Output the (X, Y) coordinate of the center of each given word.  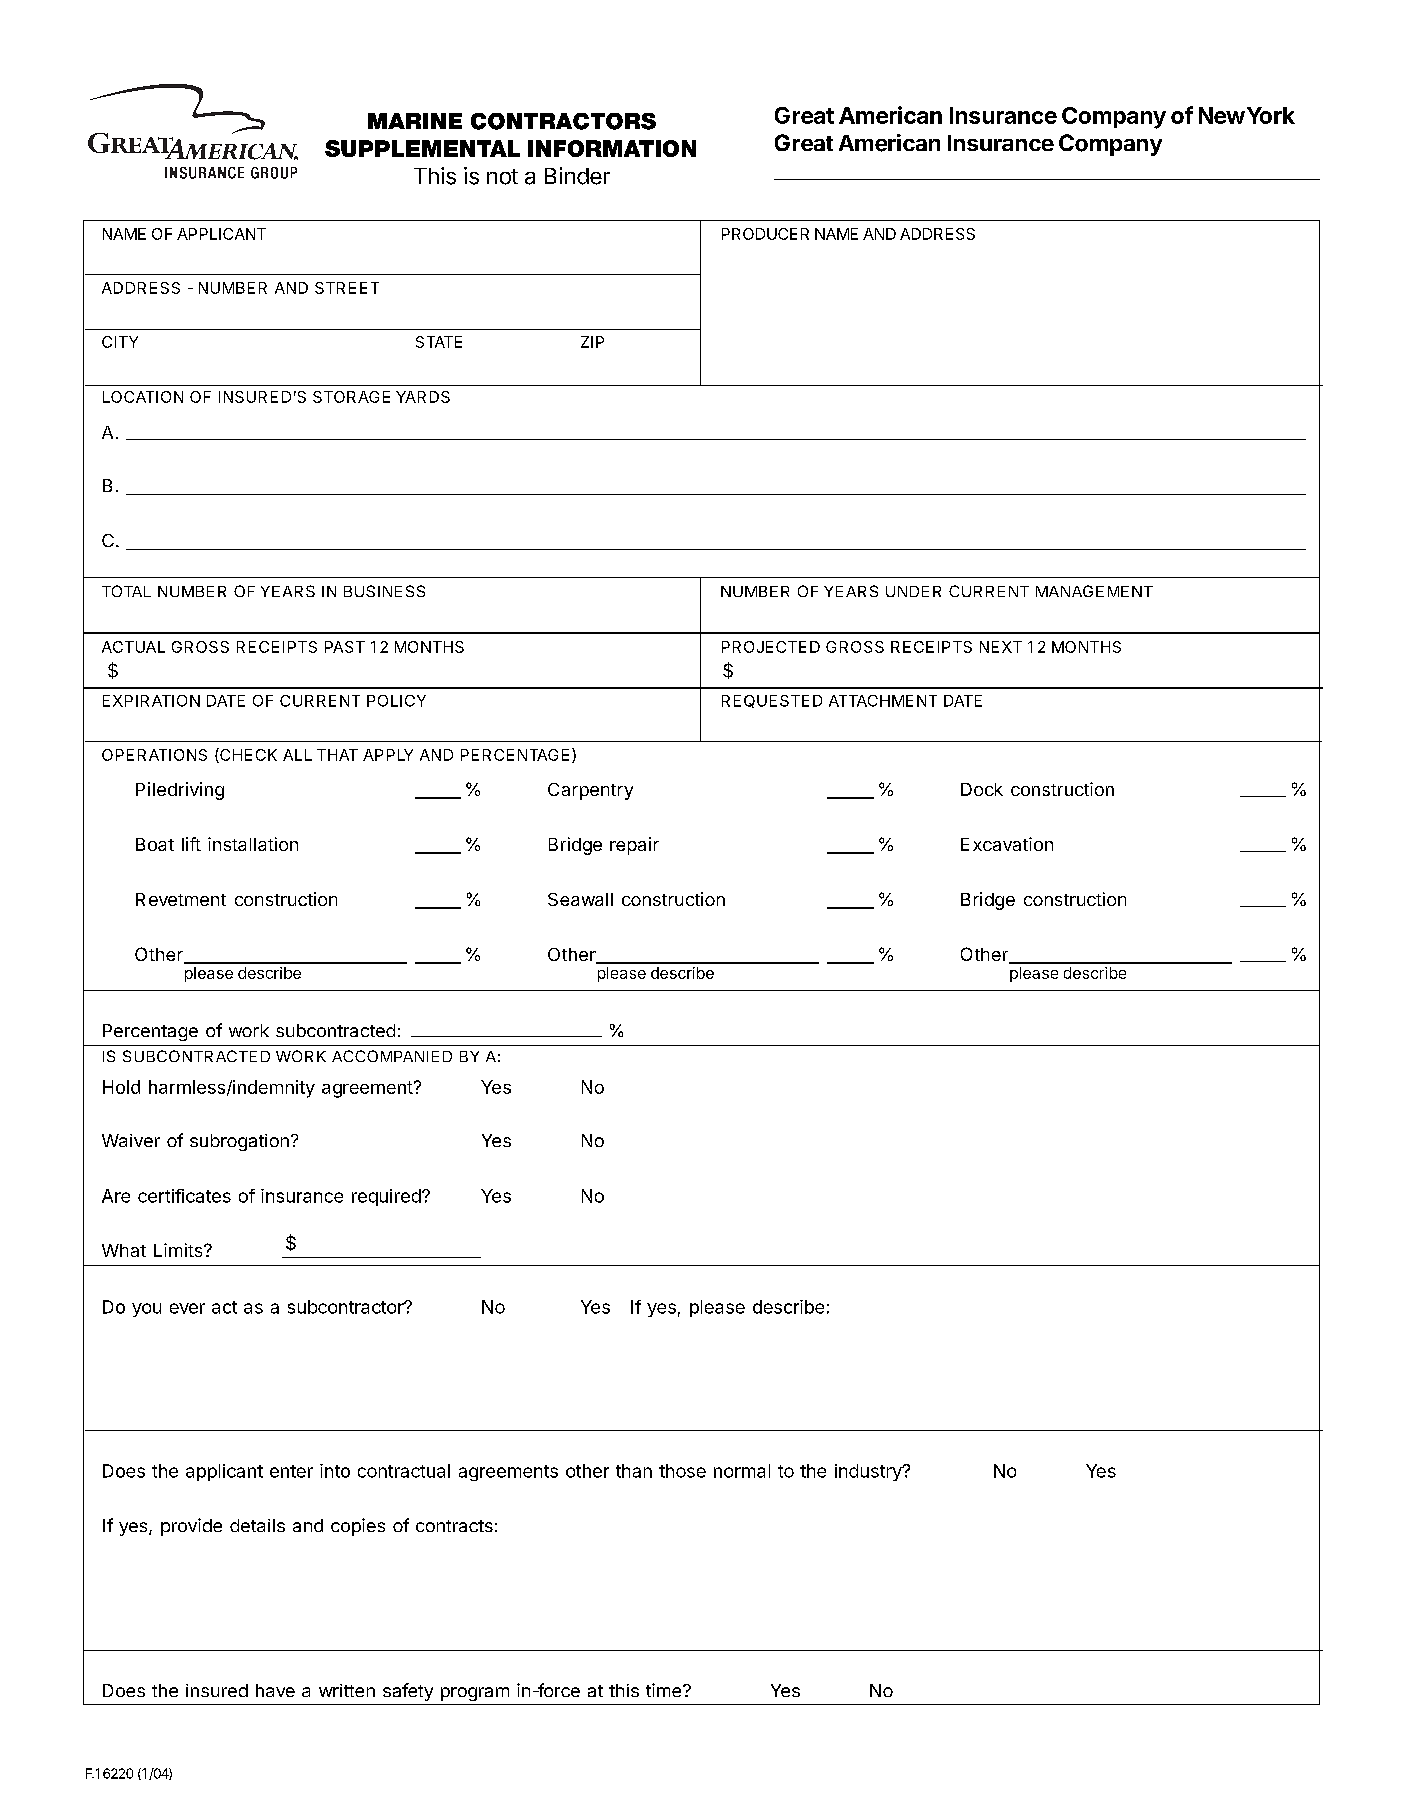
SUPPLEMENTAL (422, 148)
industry (869, 1472)
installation (253, 844)
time (663, 1690)
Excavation (1007, 844)
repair (634, 846)
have (275, 1690)
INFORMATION (612, 148)
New (1222, 115)
